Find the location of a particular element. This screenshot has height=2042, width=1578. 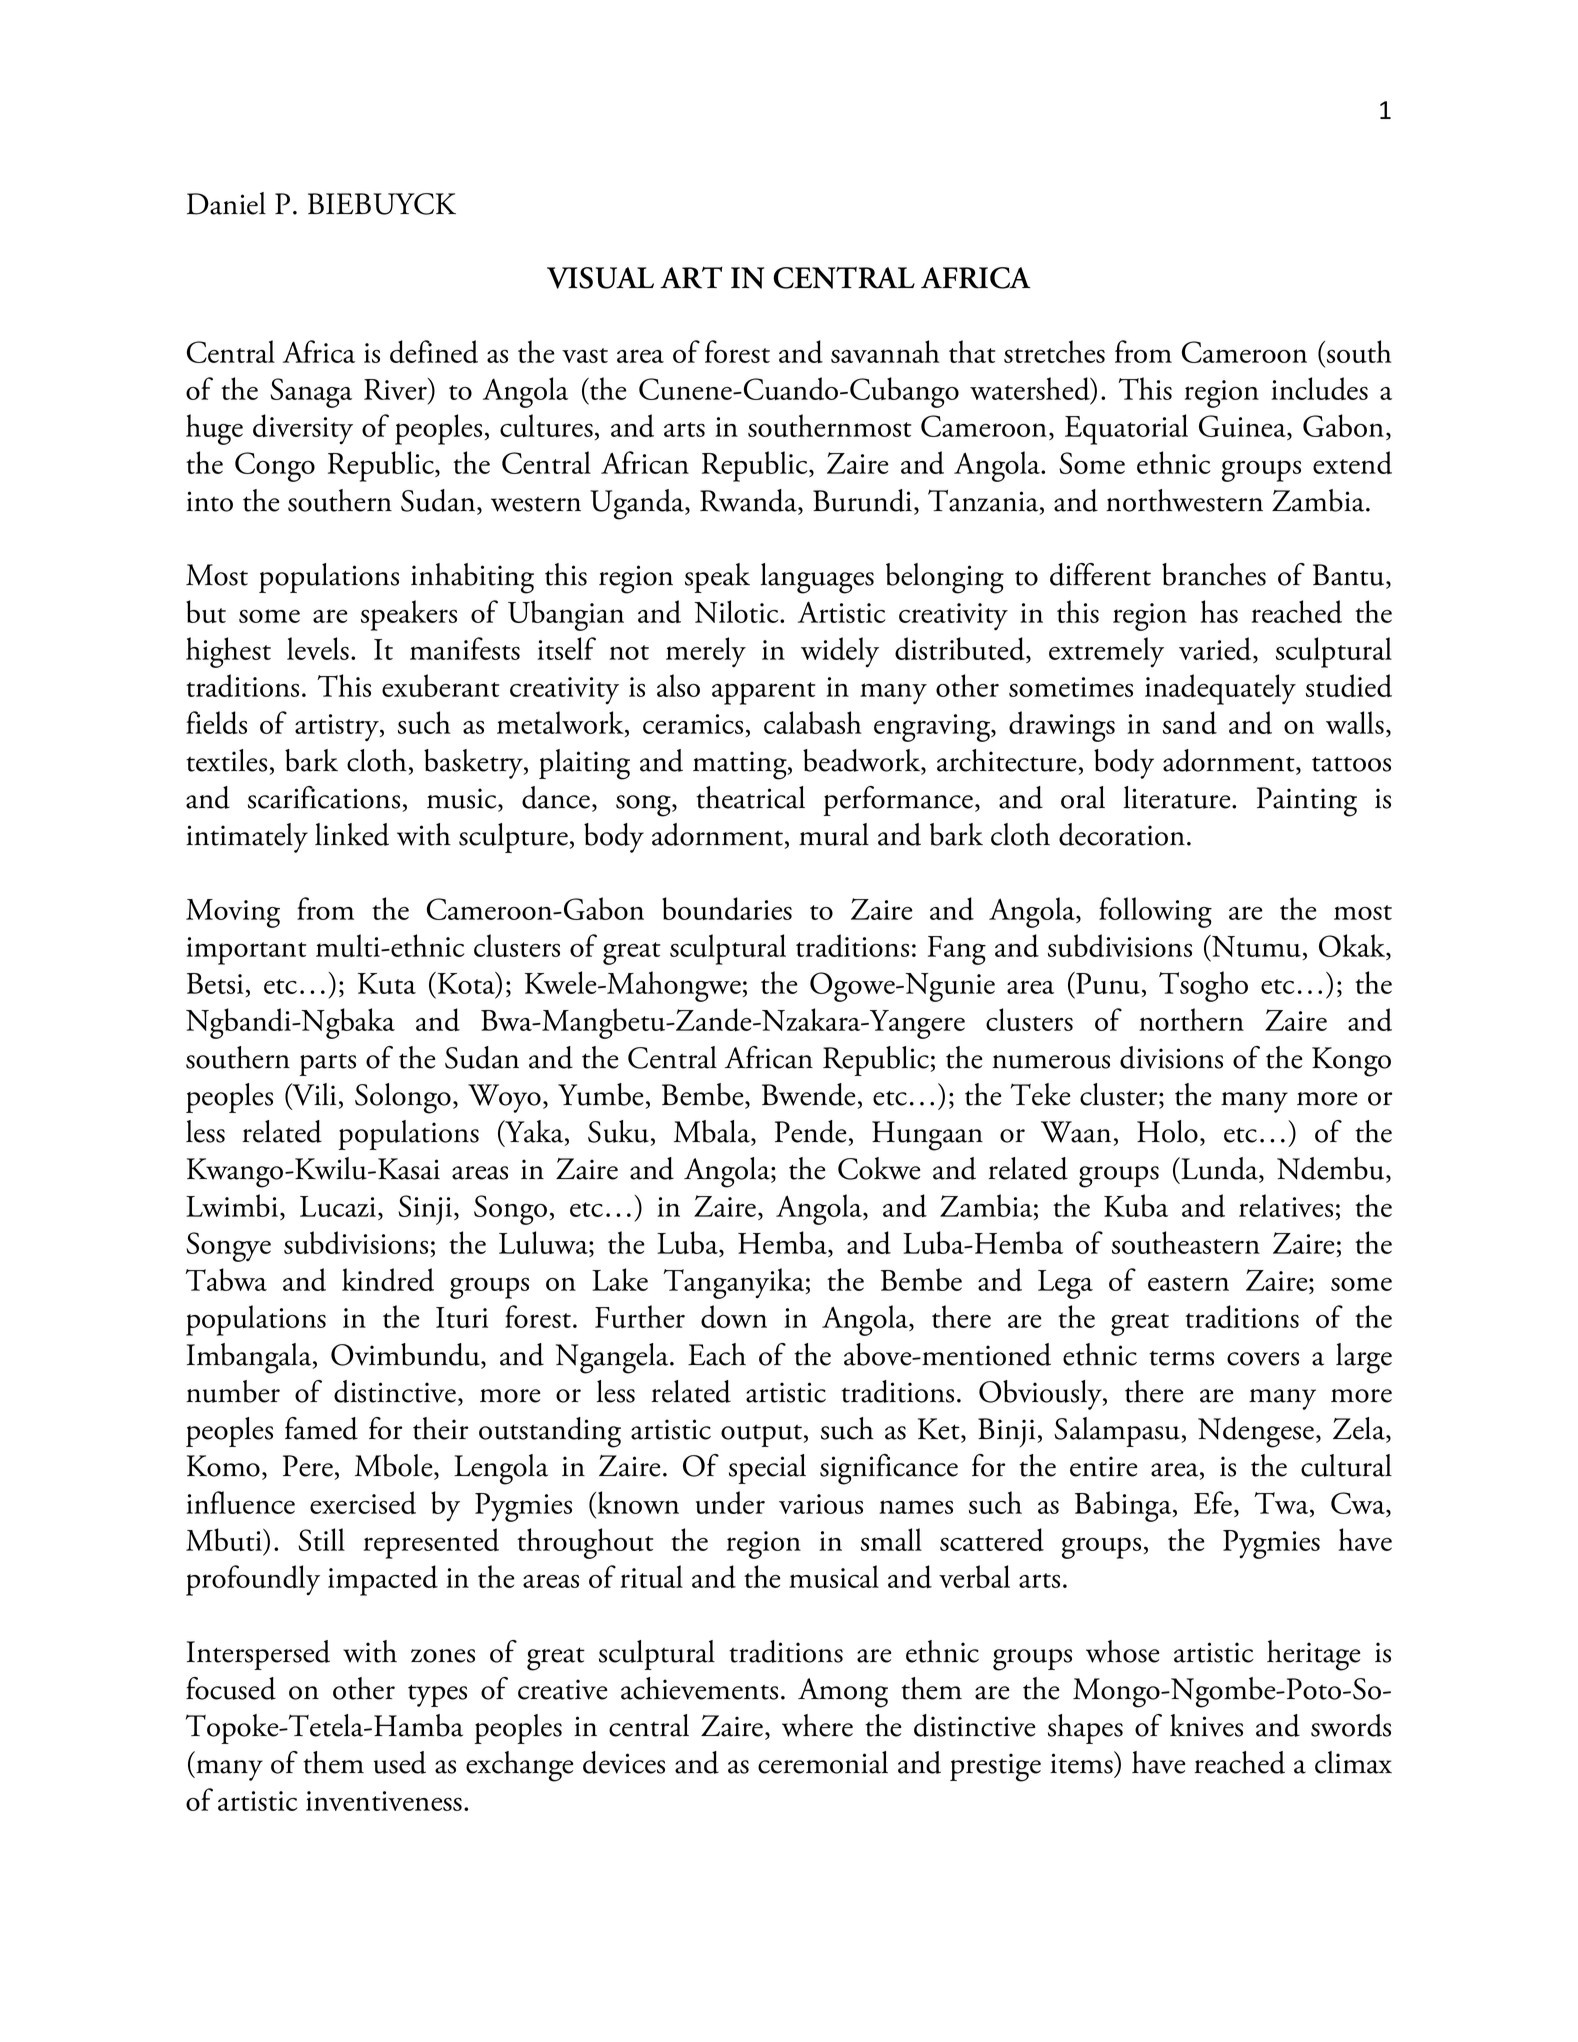

covers is located at coordinates (1263, 1359).
